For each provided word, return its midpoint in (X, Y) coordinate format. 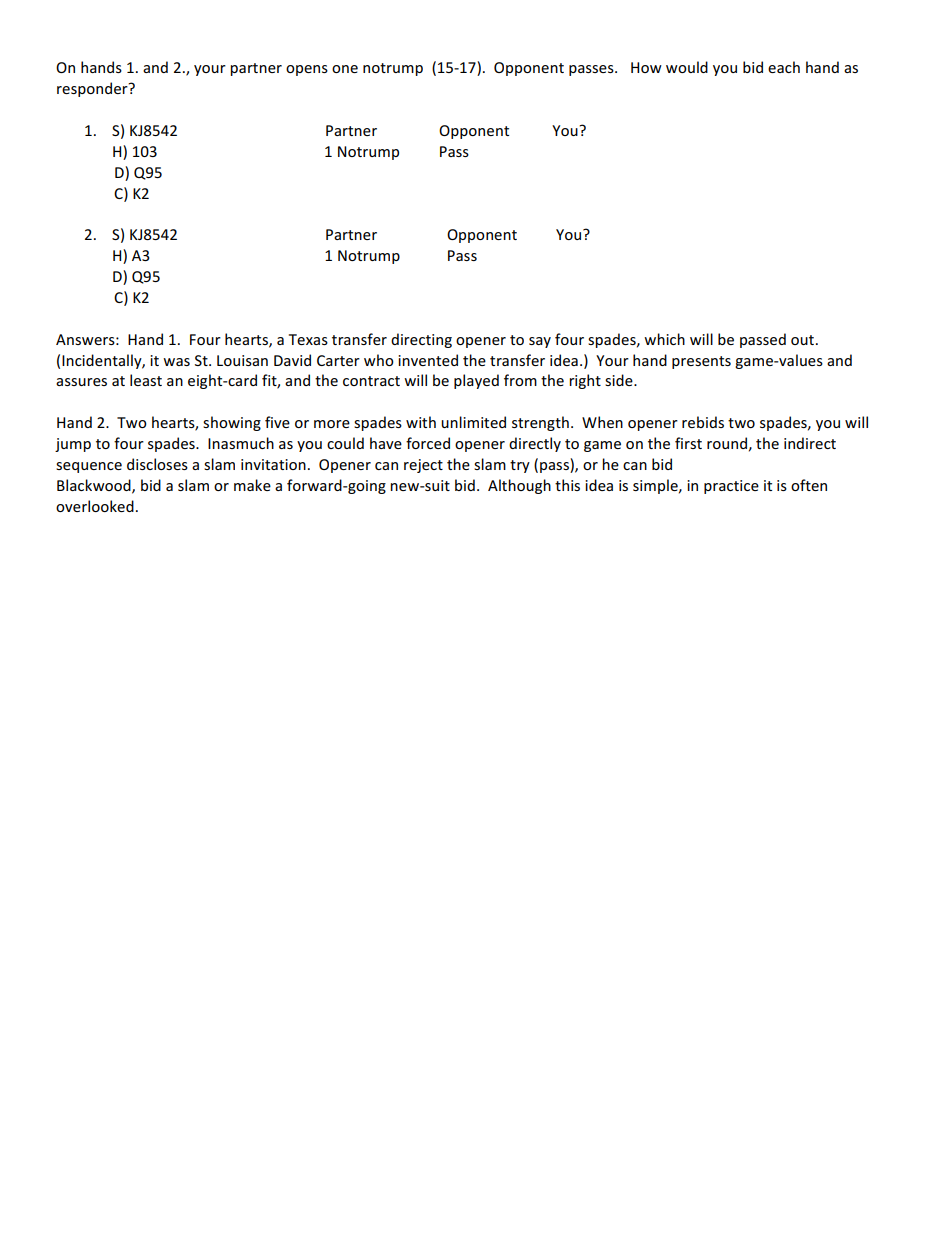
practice (731, 487)
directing (421, 340)
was (176, 362)
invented (428, 360)
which (664, 339)
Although (519, 486)
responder (93, 89)
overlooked (95, 506)
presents (701, 362)
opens (307, 70)
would (687, 67)
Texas (308, 339)
